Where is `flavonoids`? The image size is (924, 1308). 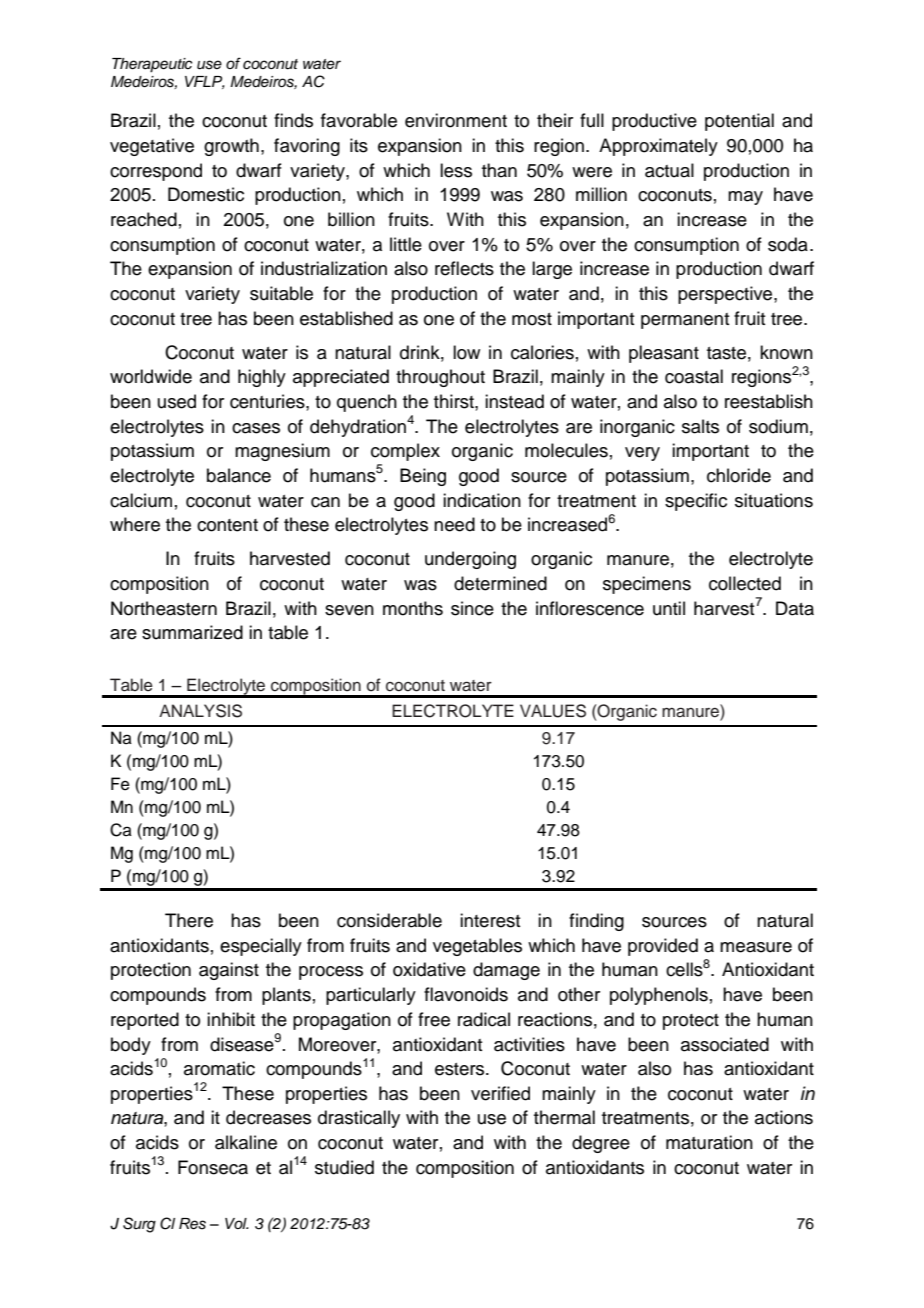 flavonoids is located at coordinates (466, 994).
